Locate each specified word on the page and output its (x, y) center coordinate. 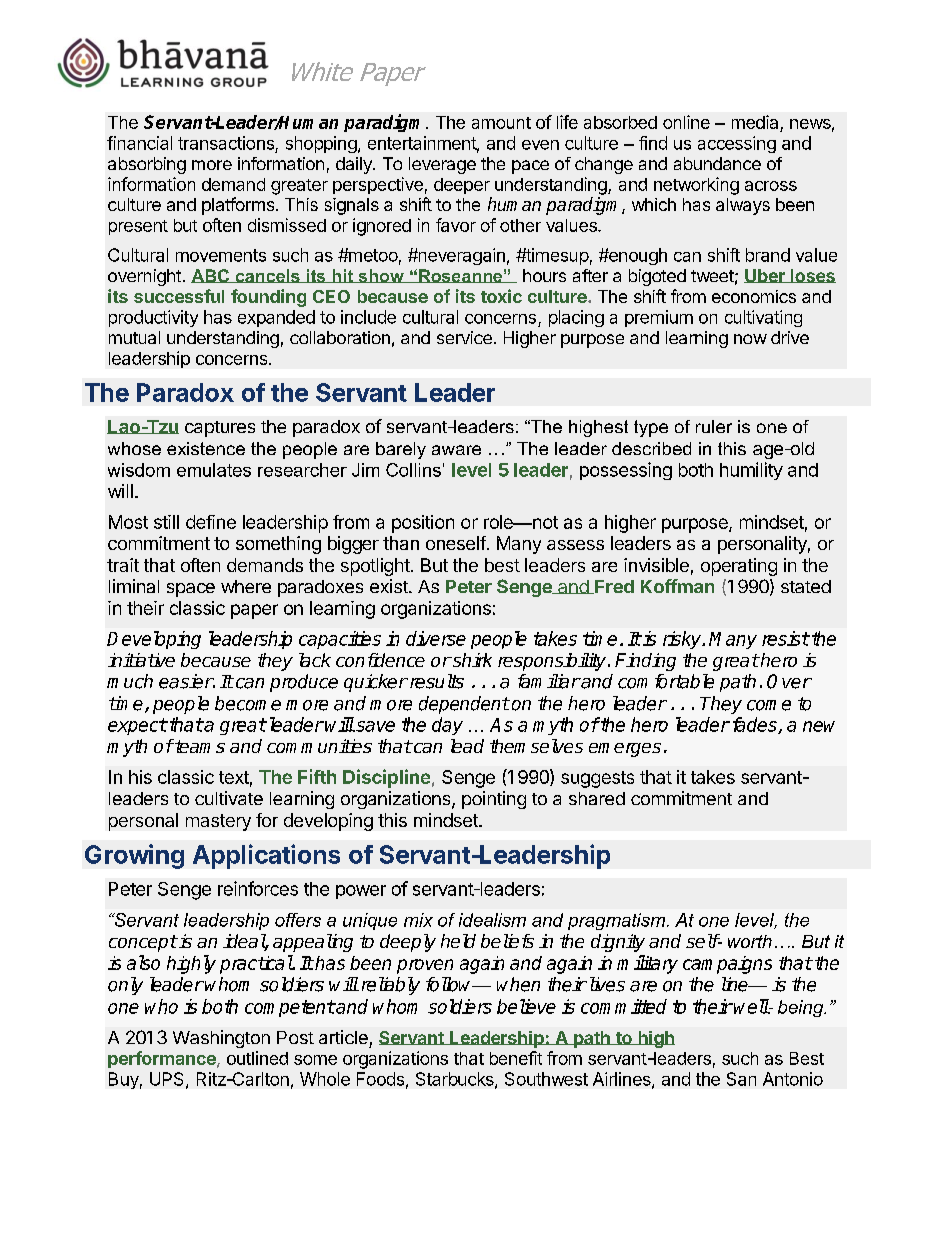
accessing (737, 144)
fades (756, 725)
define (211, 522)
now (750, 339)
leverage (442, 165)
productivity (153, 318)
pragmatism (618, 921)
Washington (221, 1039)
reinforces (258, 888)
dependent (464, 705)
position (423, 524)
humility (751, 471)
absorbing (147, 165)
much (130, 681)
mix (418, 920)
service (464, 337)
